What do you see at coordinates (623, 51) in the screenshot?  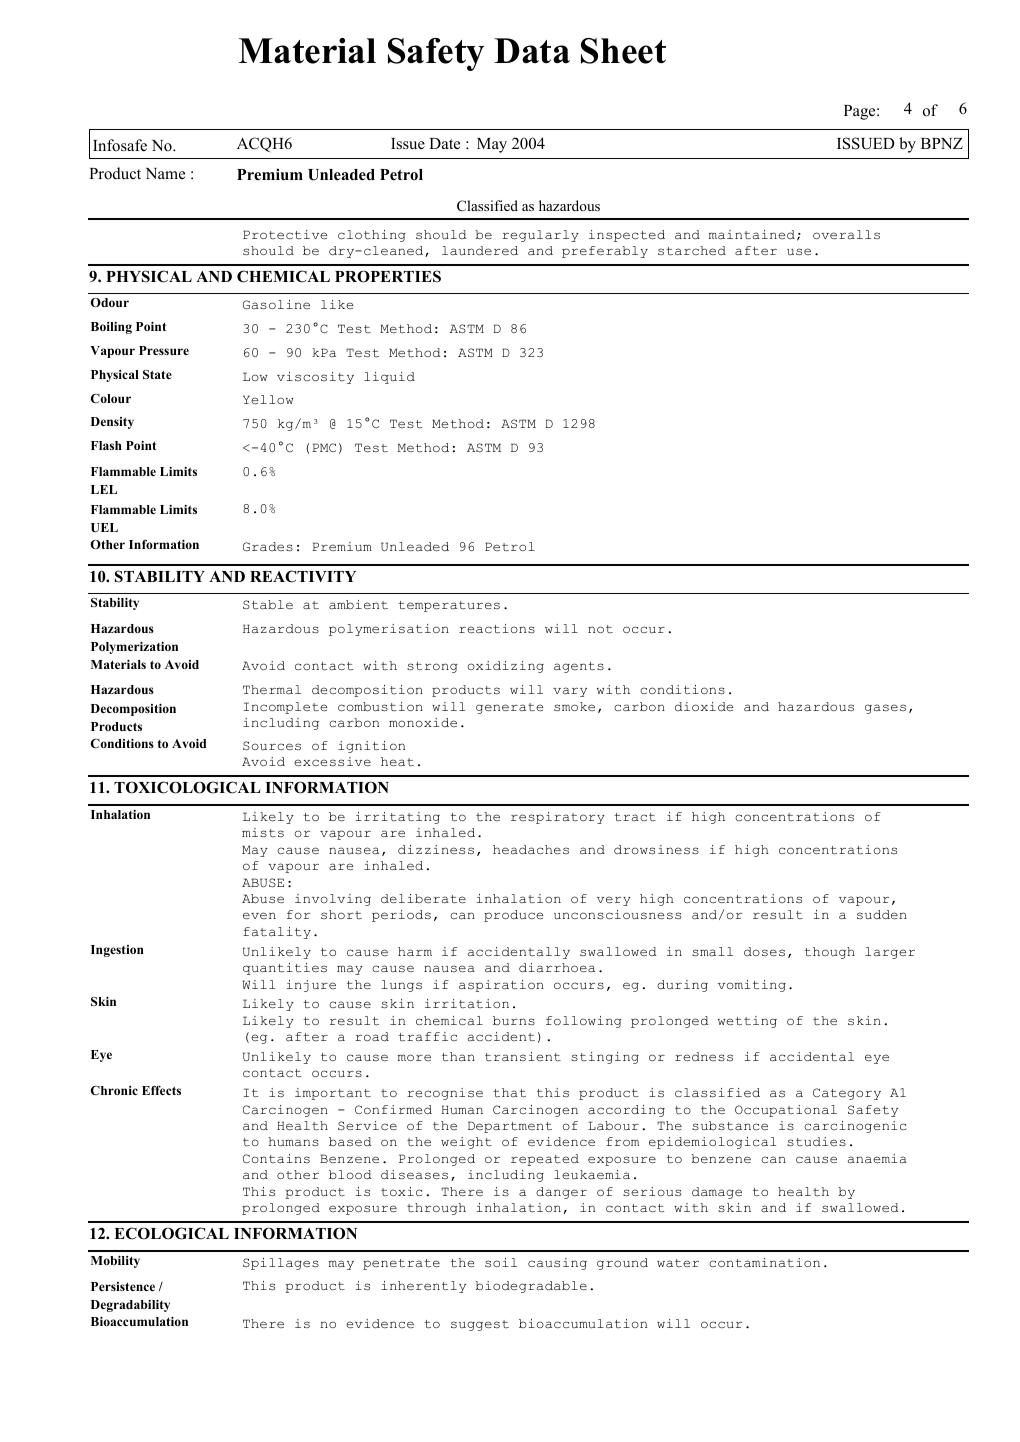 I see `Sheet` at bounding box center [623, 51].
